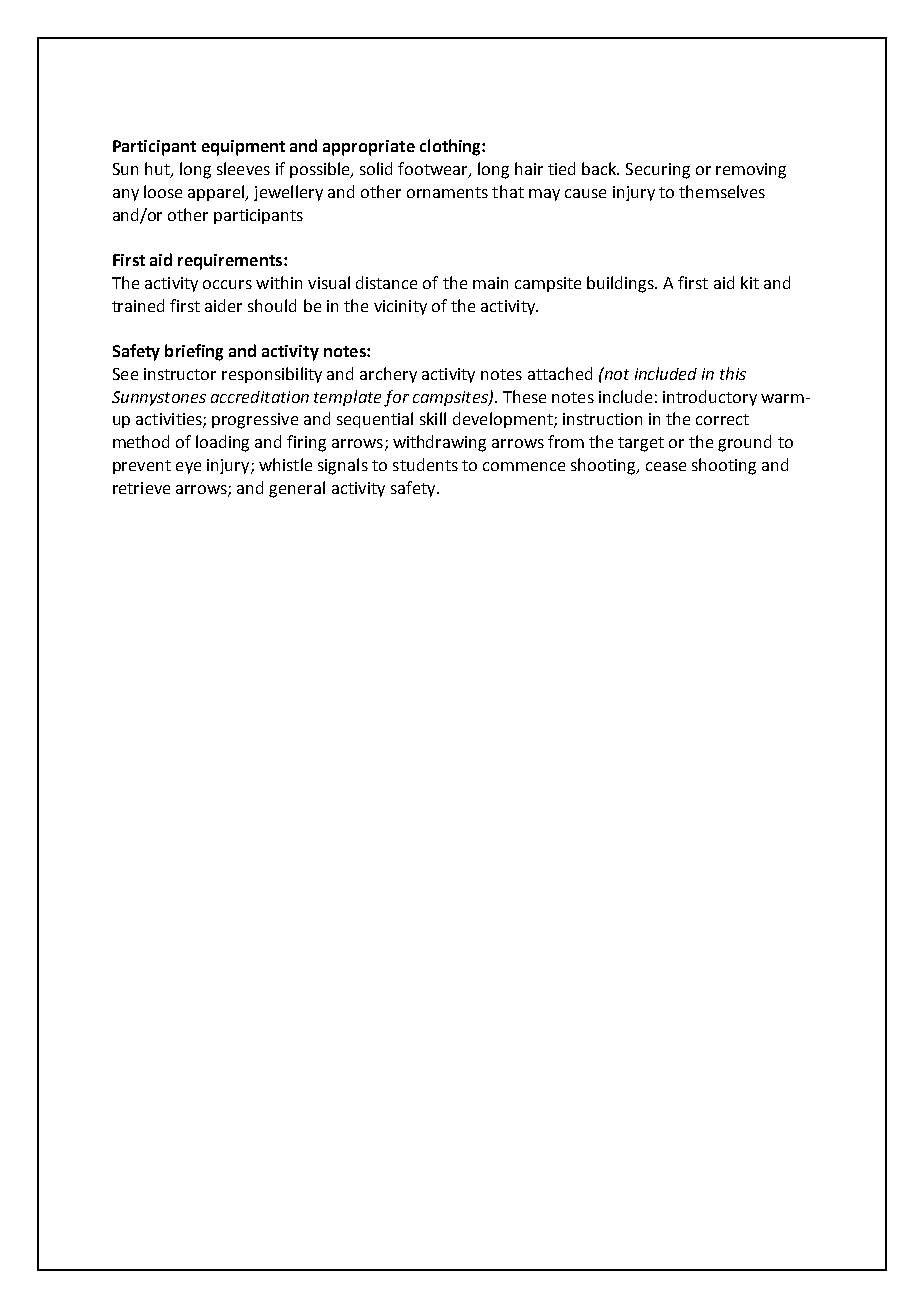 The image size is (924, 1308). Describe the element at coordinates (622, 284) in the screenshot. I see `buildings` at that location.
